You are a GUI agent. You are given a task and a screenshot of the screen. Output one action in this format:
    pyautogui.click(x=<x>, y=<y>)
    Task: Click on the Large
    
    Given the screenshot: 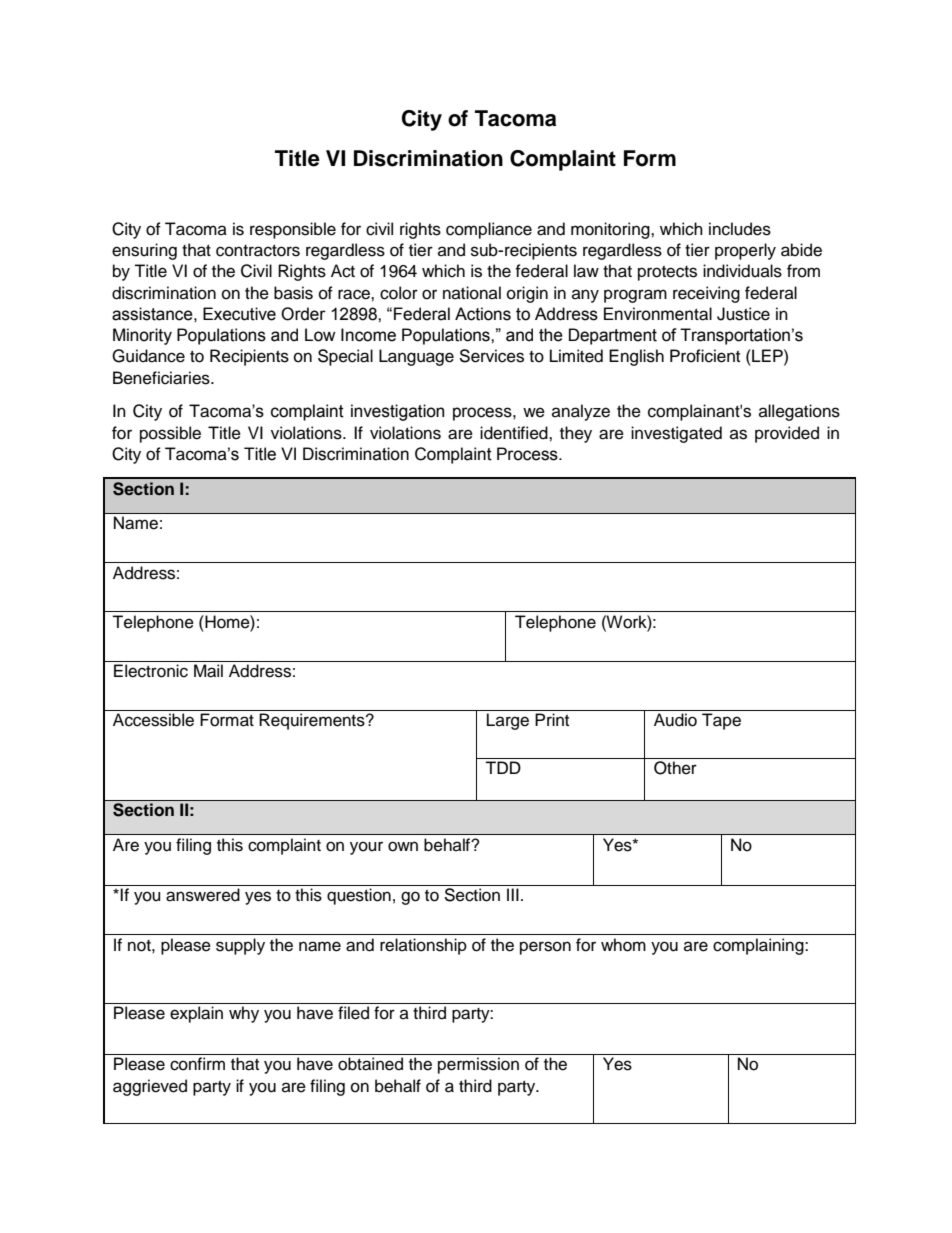 What is the action you would take?
    pyautogui.click(x=508, y=721)
